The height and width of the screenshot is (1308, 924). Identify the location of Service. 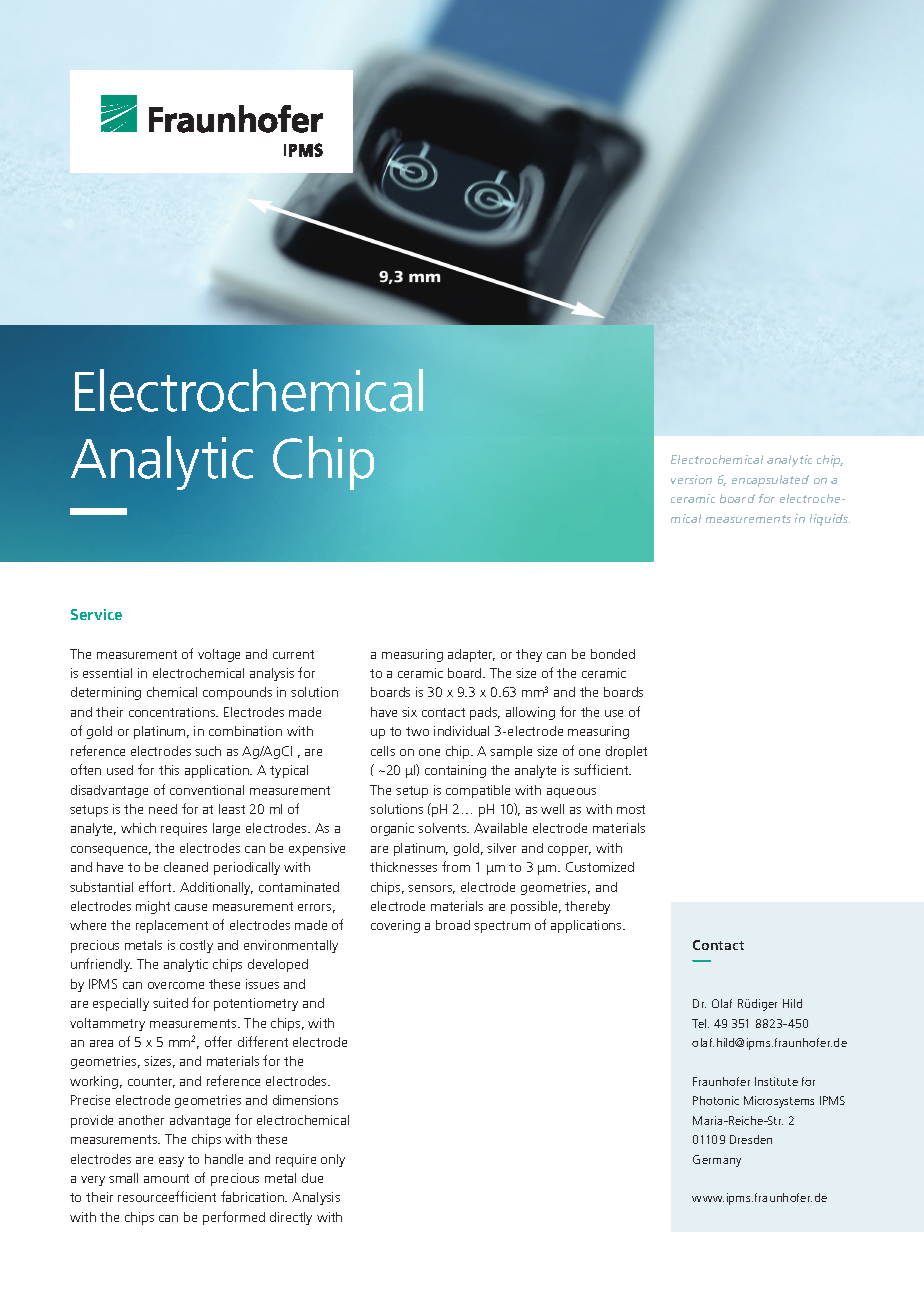
(96, 614).
